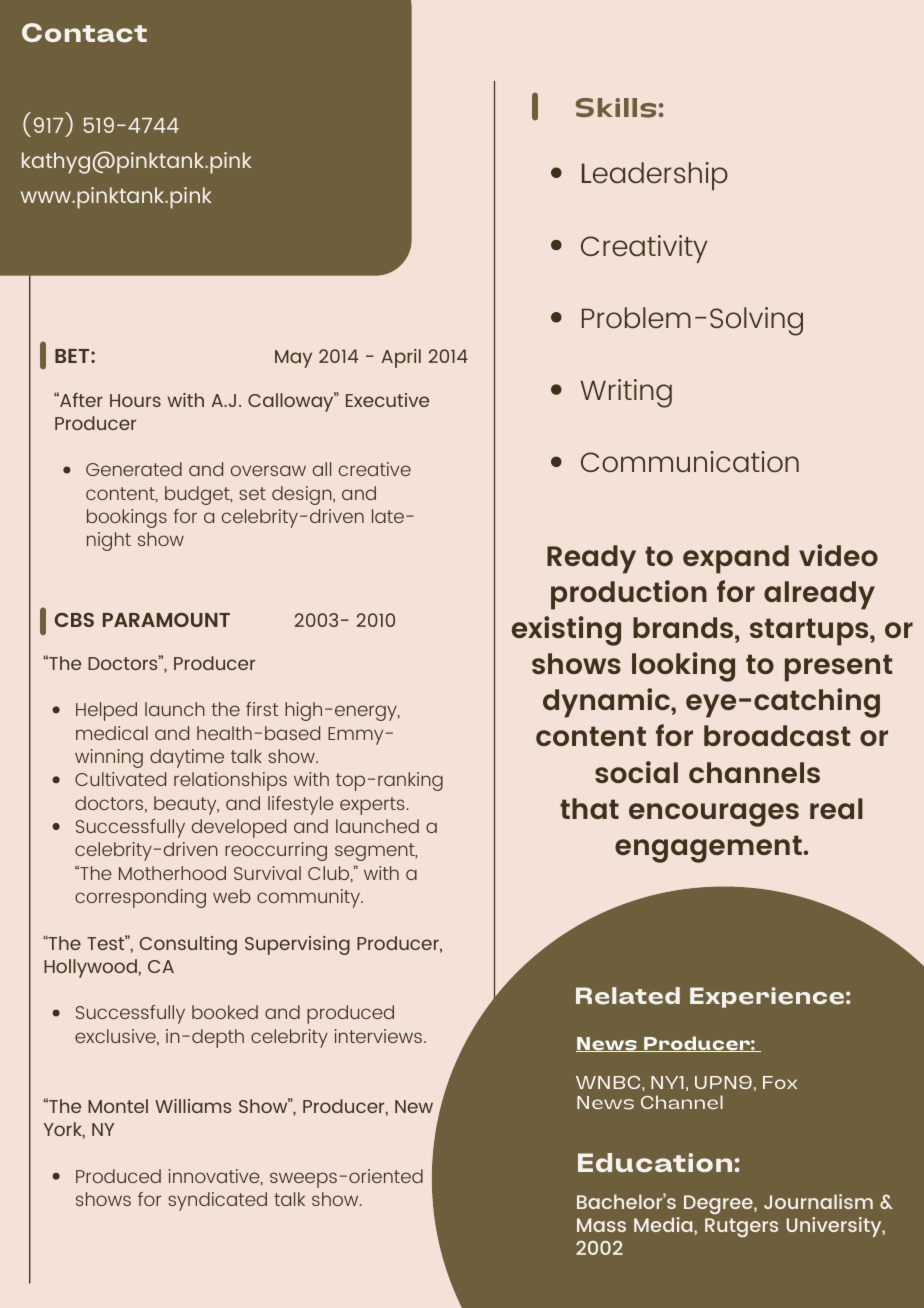 Image resolution: width=924 pixels, height=1308 pixels. Describe the element at coordinates (566, 631) in the screenshot. I see `existing` at that location.
